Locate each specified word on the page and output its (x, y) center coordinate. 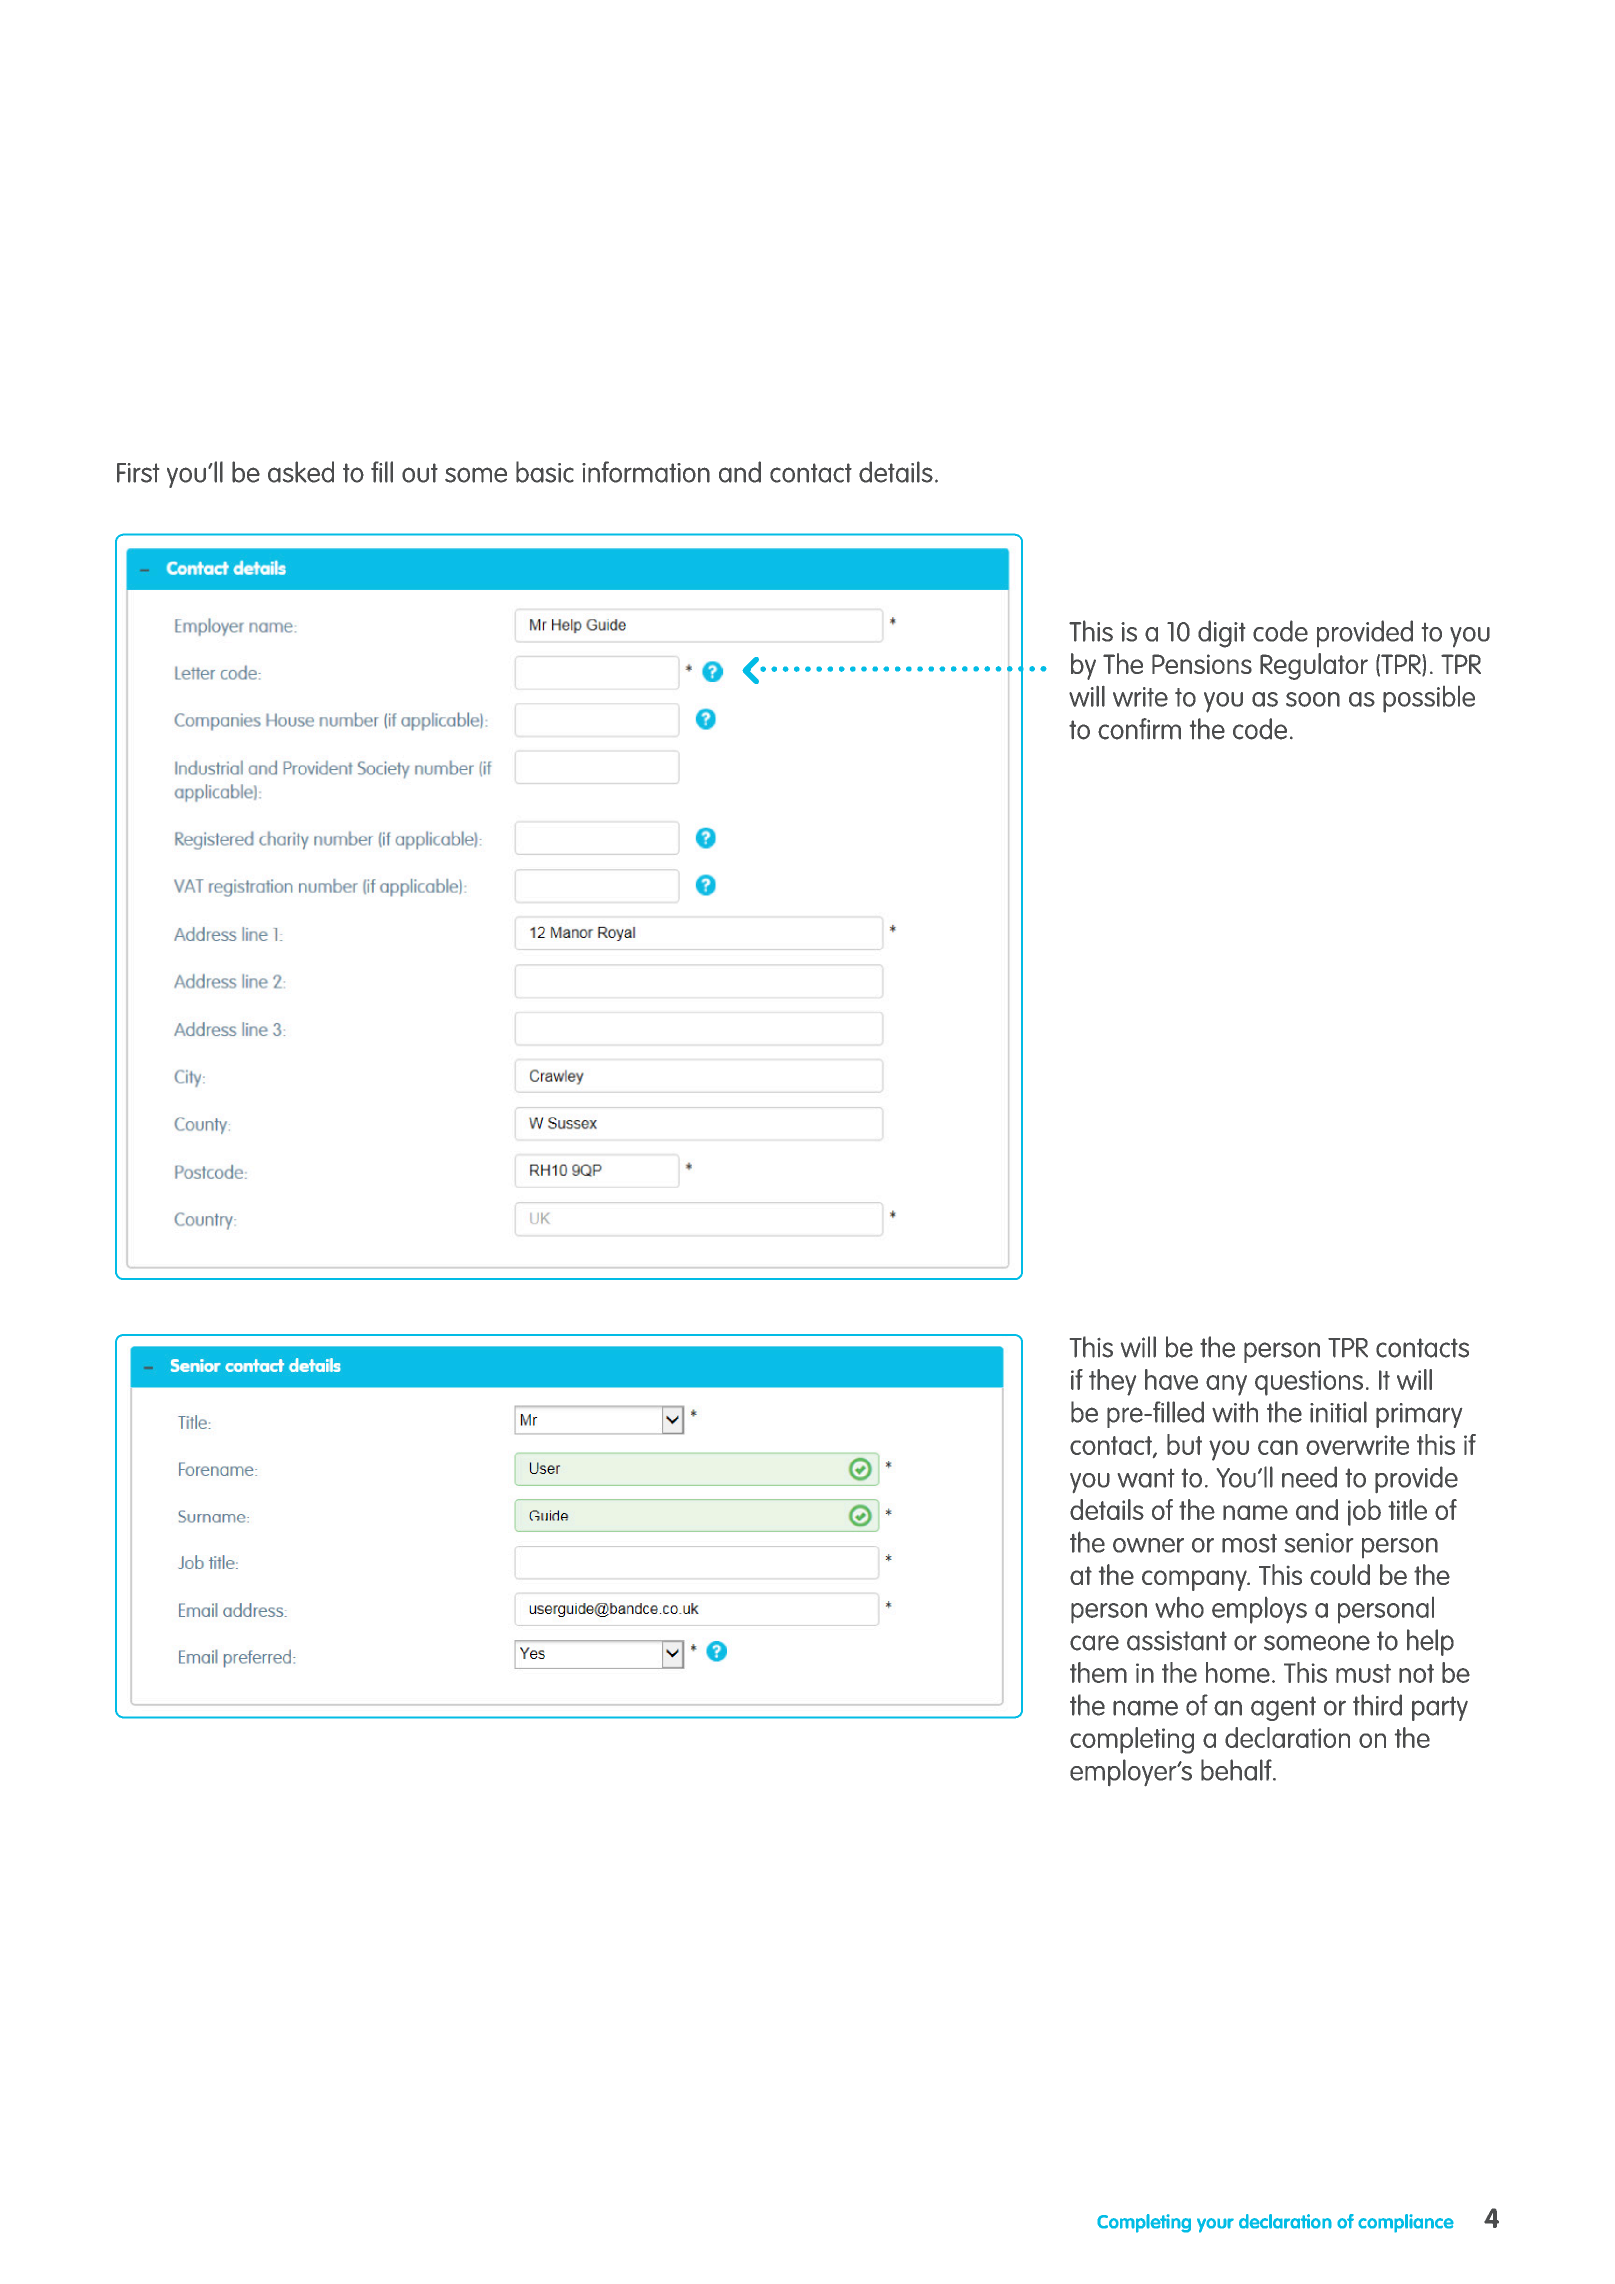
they (1112, 1382)
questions (1309, 1383)
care (1094, 1643)
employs (1259, 1610)
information (646, 472)
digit (1221, 634)
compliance (1406, 2223)
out (420, 473)
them (1098, 1672)
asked (301, 472)
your (1215, 2225)
